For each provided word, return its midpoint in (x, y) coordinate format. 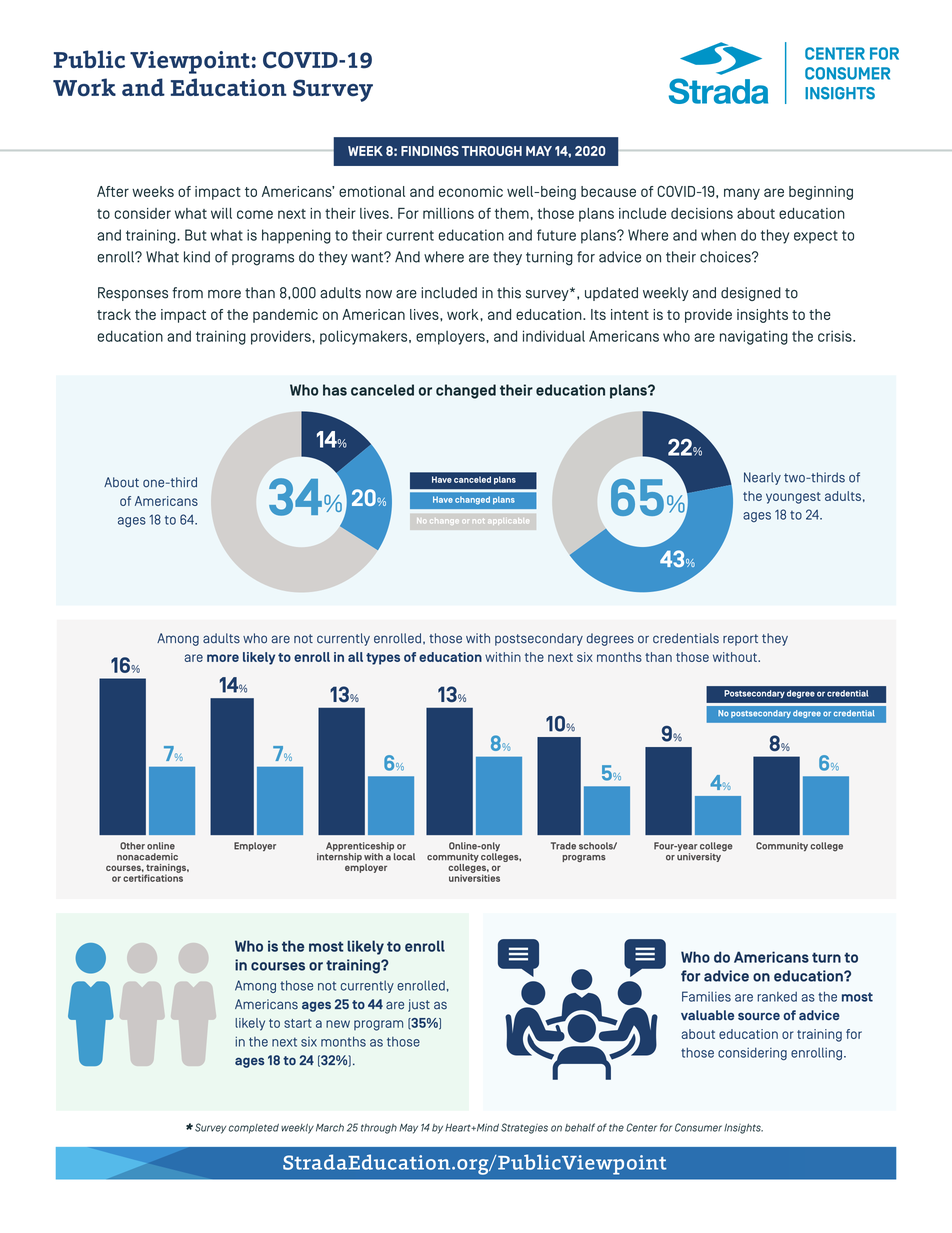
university (699, 857)
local (404, 857)
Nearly (762, 478)
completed (253, 1129)
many (742, 194)
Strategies (524, 1128)
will (221, 213)
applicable (507, 522)
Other (132, 846)
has (335, 390)
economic (471, 191)
